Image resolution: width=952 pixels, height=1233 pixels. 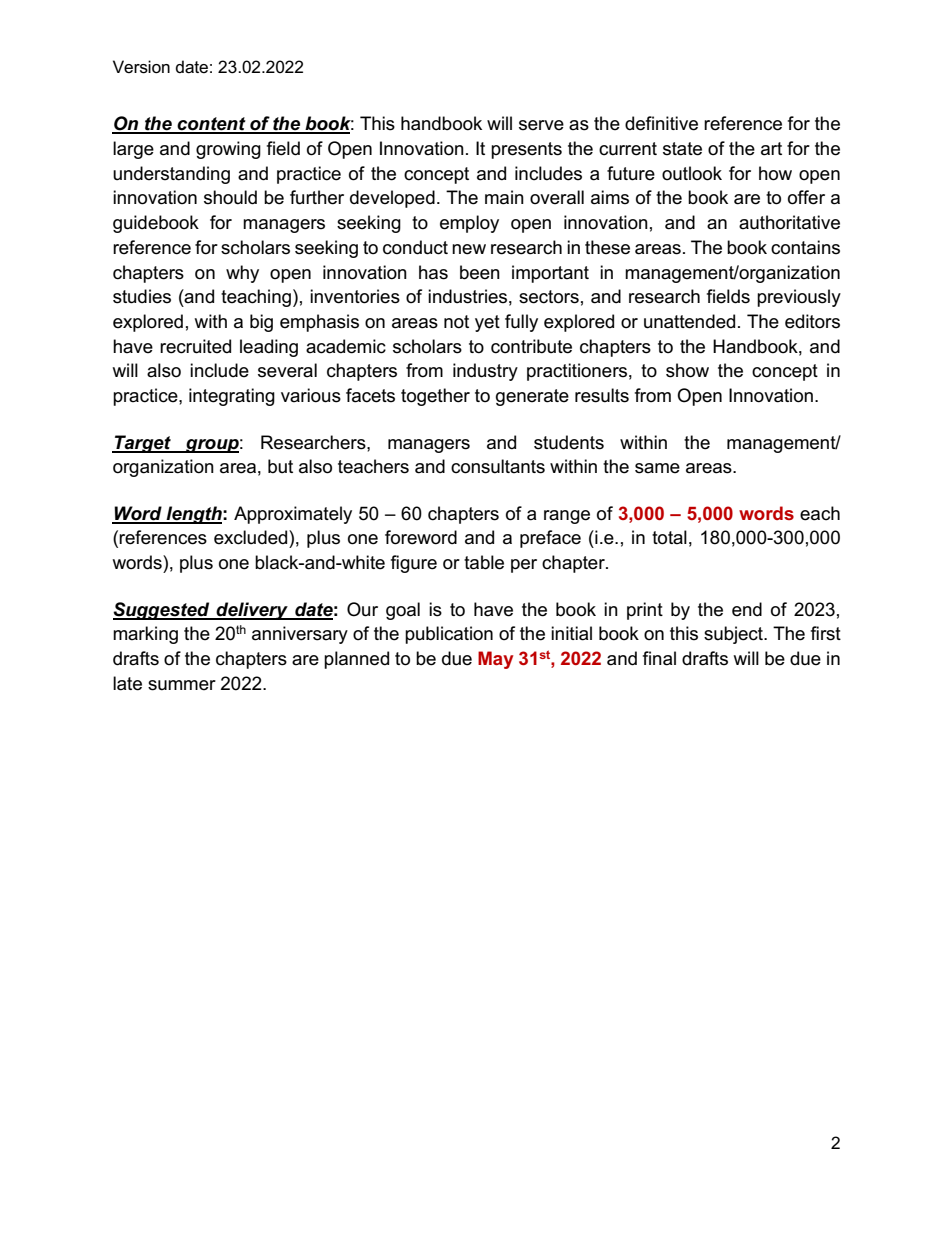 What do you see at coordinates (541, 125) in the image?
I see `serve` at bounding box center [541, 125].
